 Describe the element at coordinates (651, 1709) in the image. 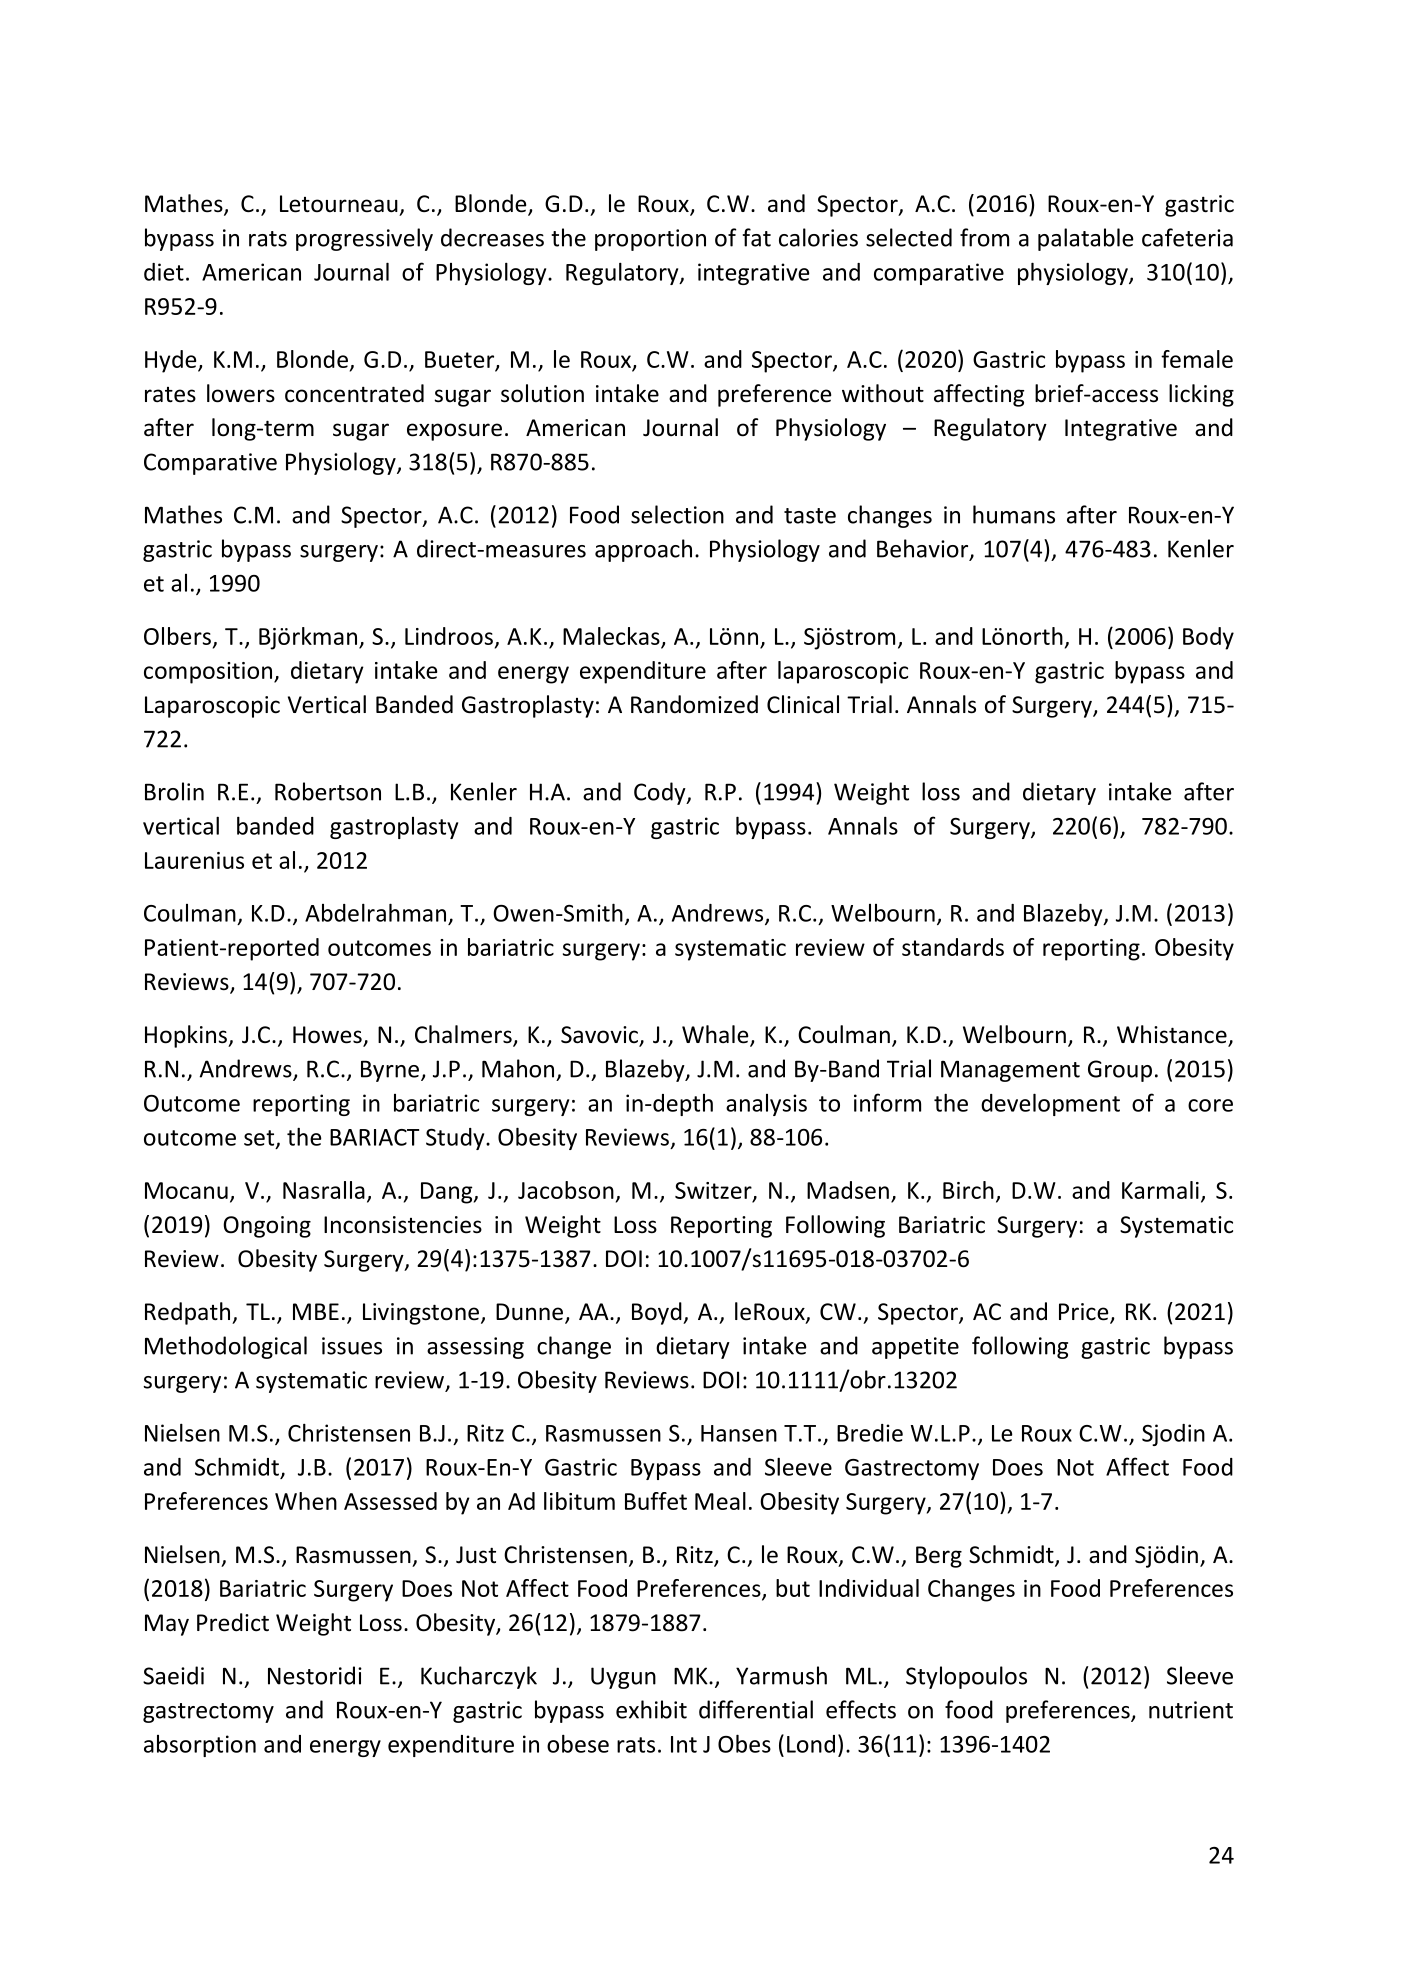

I see `exhibit` at that location.
